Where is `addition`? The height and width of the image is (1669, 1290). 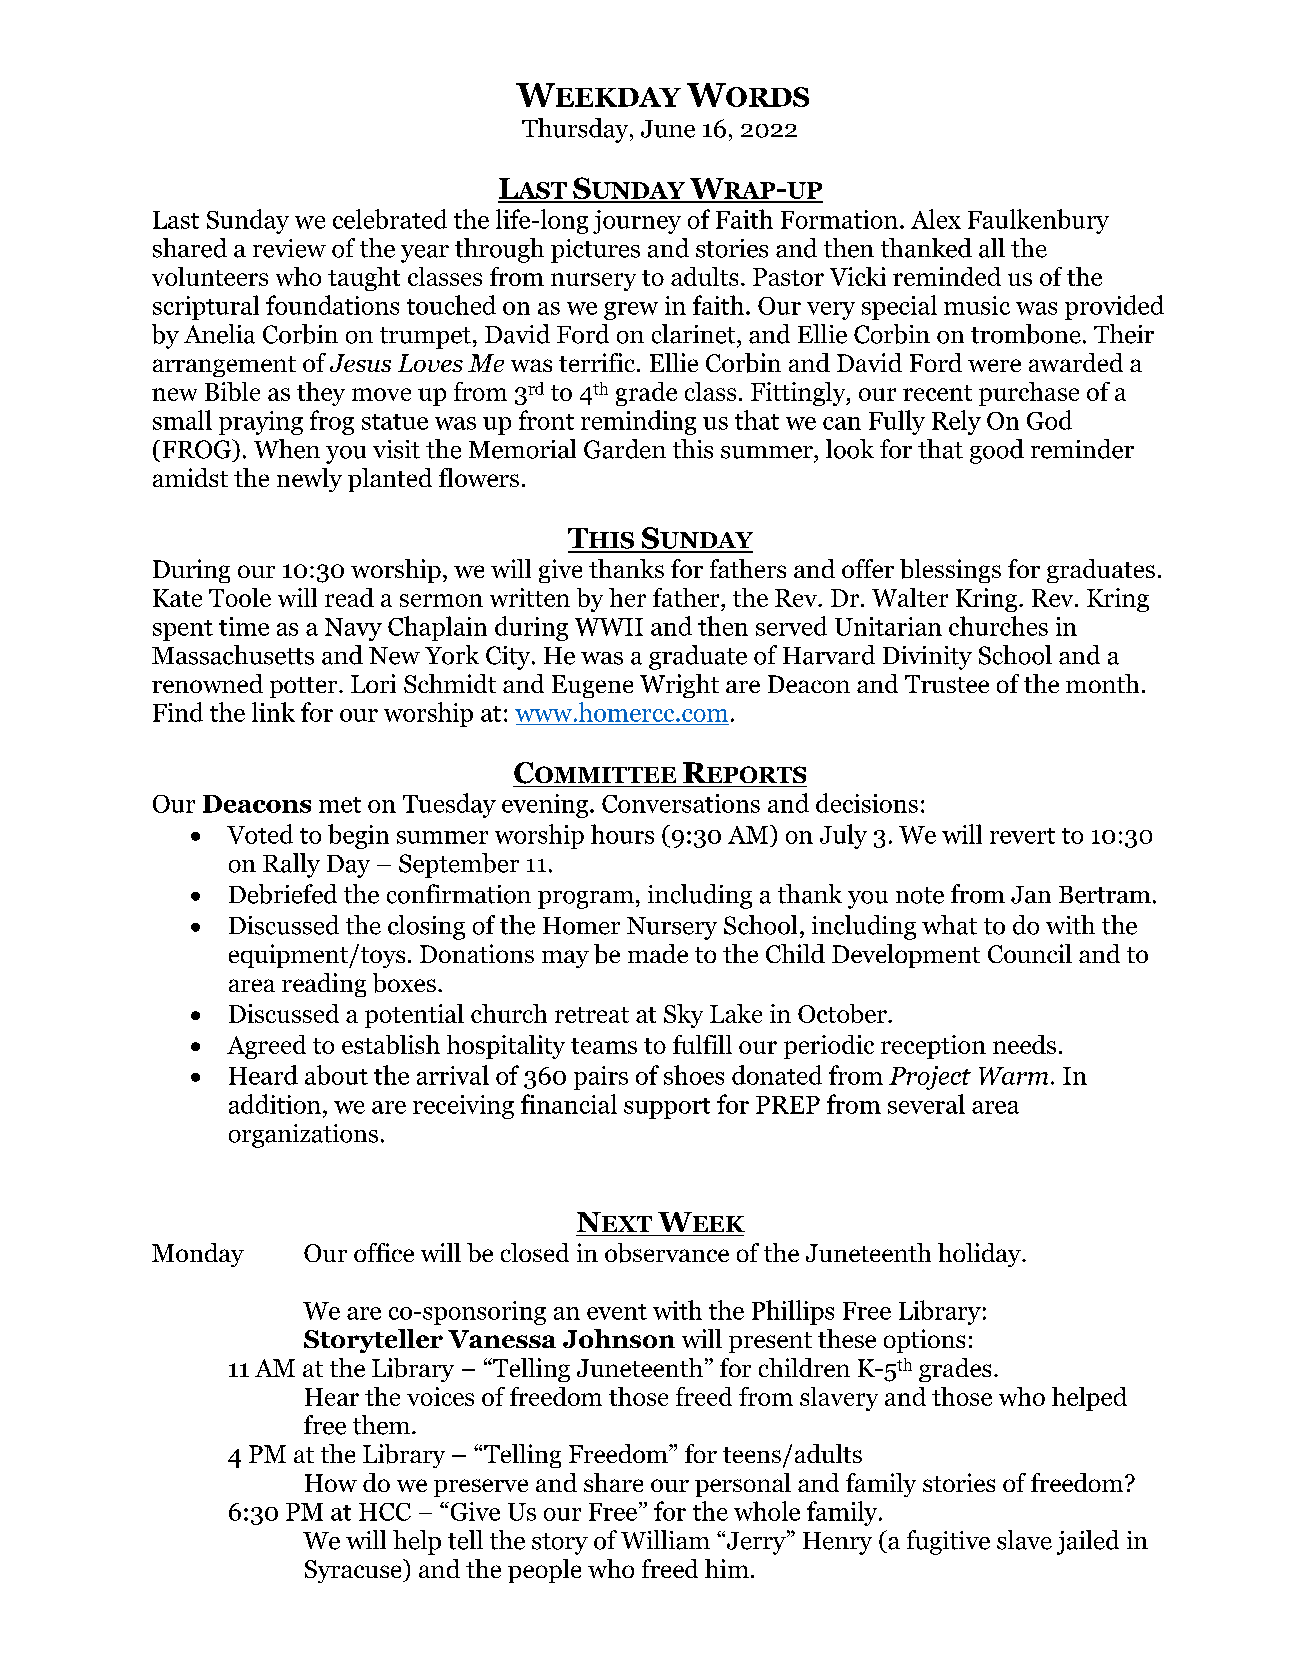 addition is located at coordinates (275, 1104).
